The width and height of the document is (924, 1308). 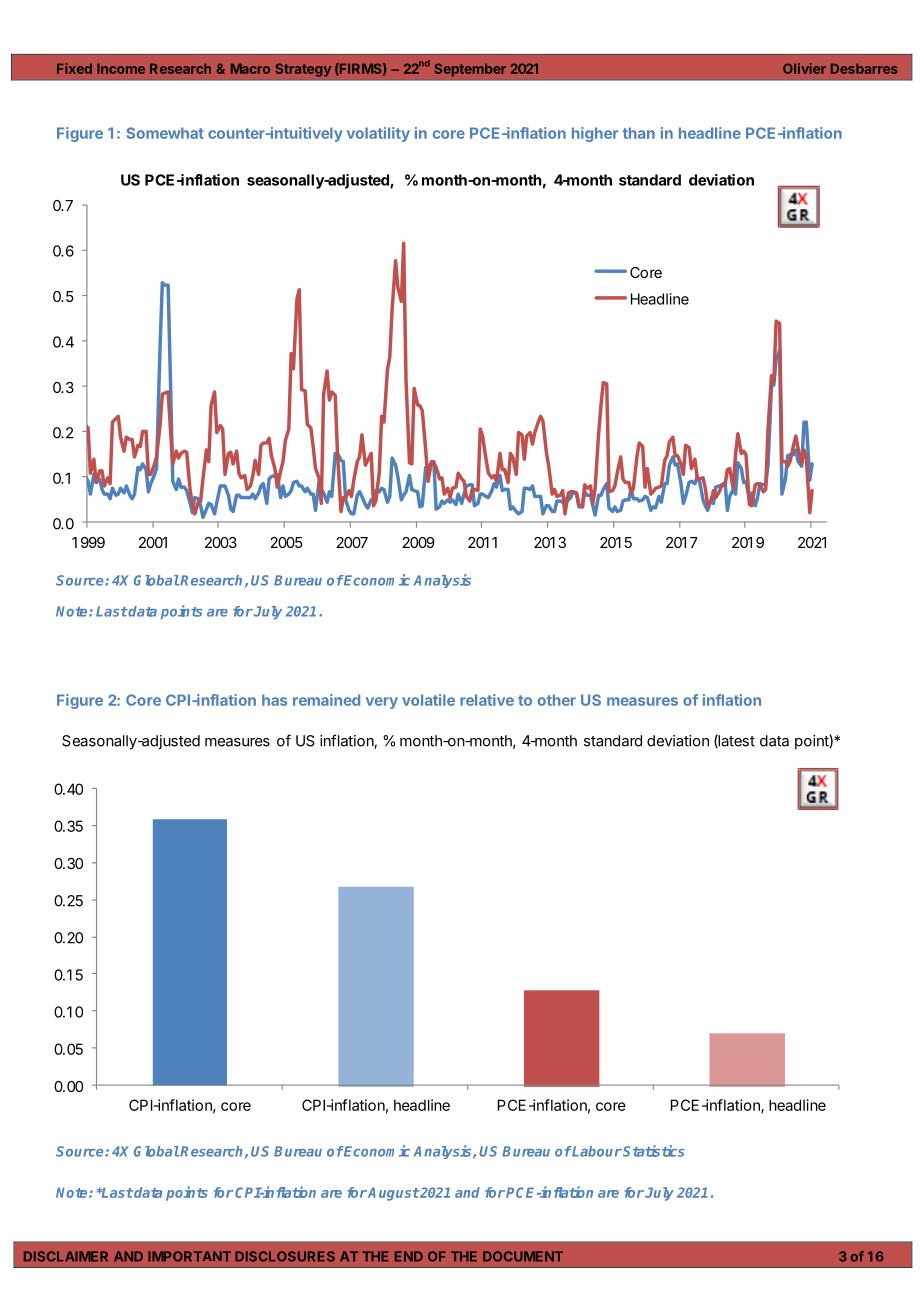 I want to click on Labour, so click(x=596, y=1151).
